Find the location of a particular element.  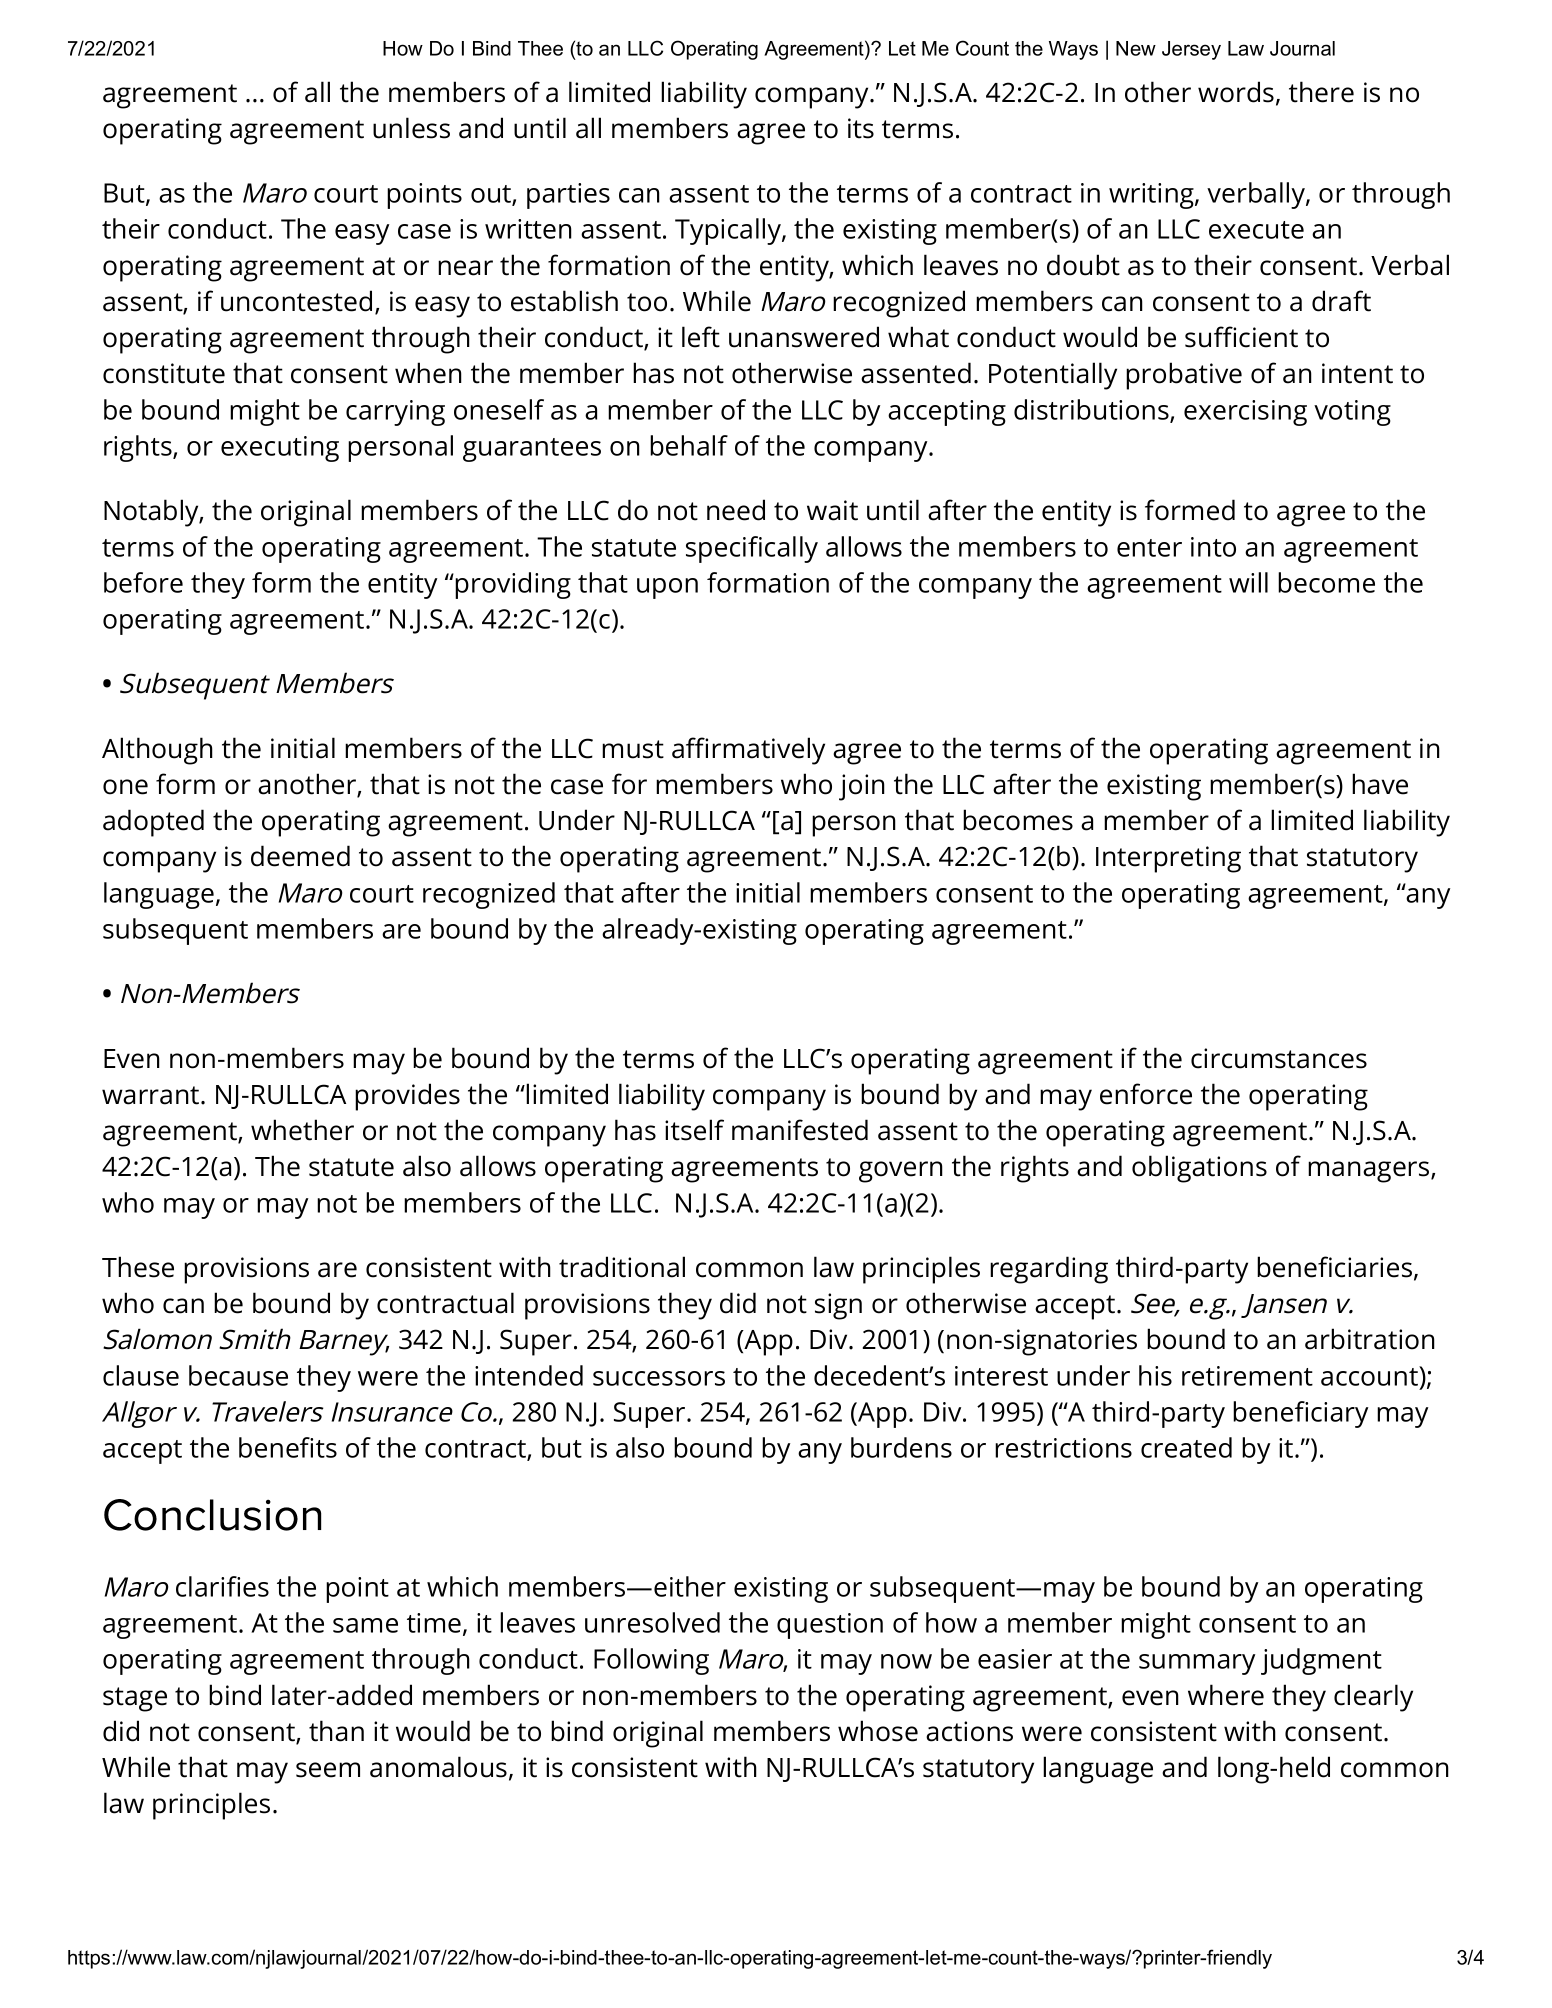

whose is located at coordinates (878, 1731).
